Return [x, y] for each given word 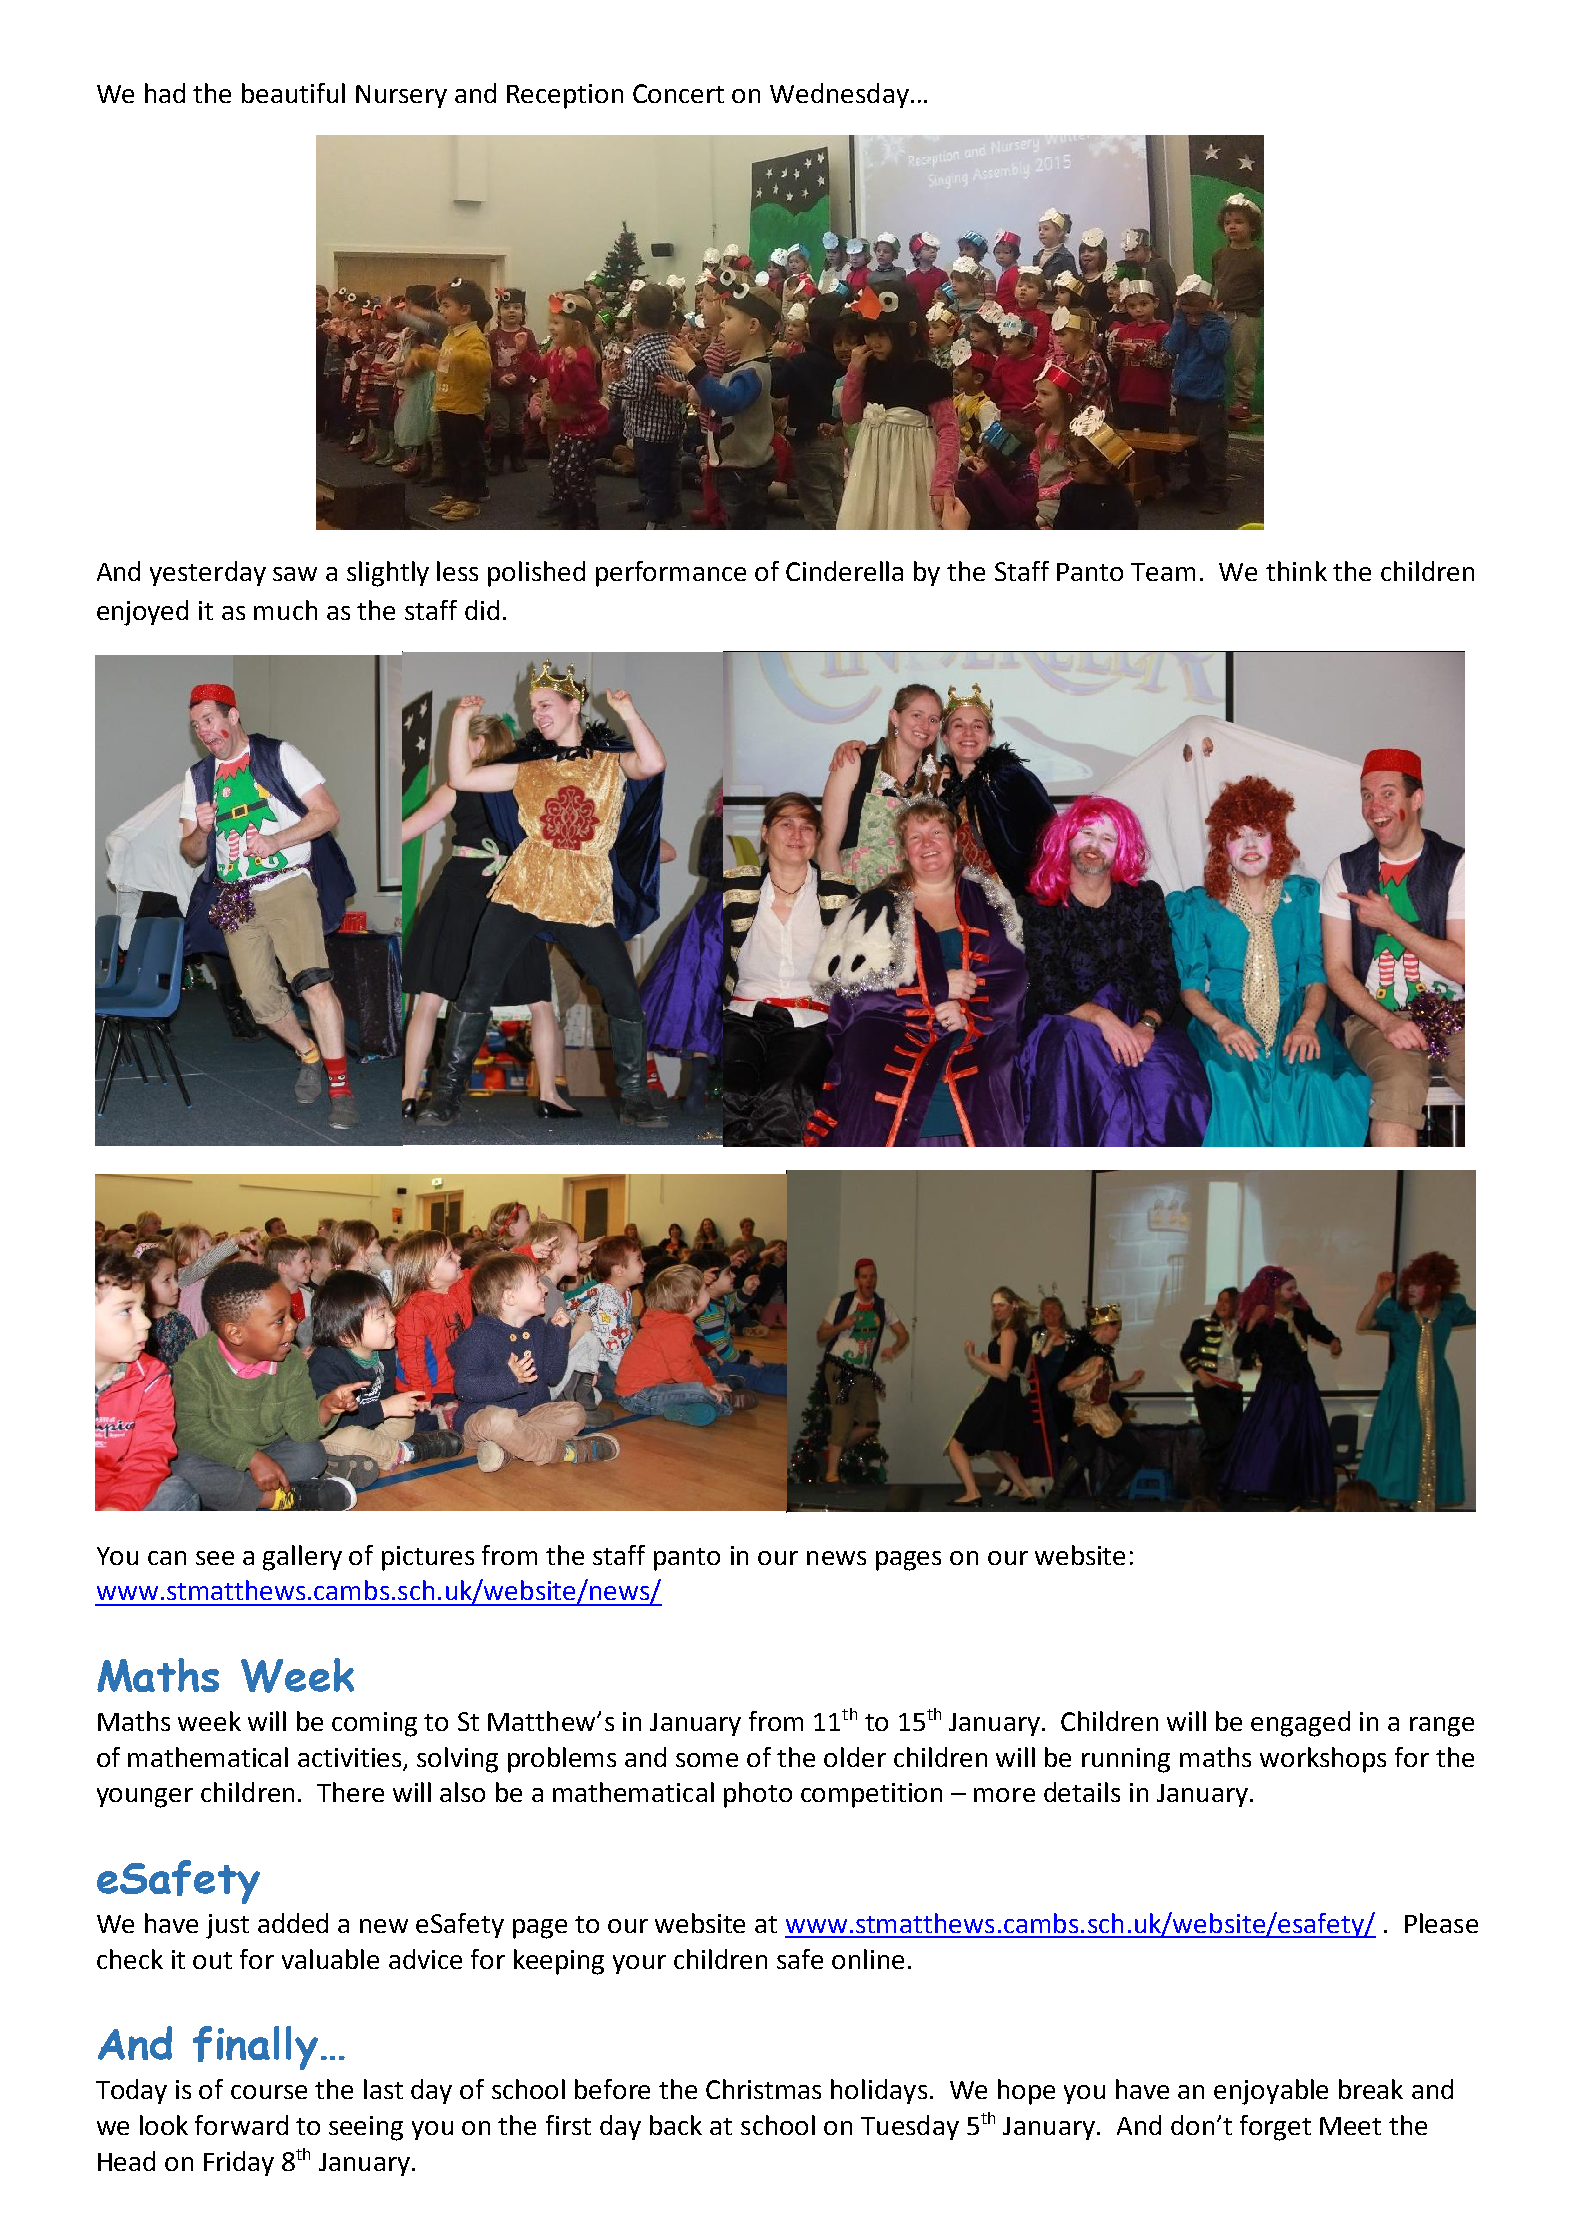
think [1296, 571]
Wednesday [839, 95]
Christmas [763, 2089]
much [285, 610]
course [269, 2092]
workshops [1323, 1760]
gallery [302, 1558]
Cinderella [844, 571]
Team [1163, 572]
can [167, 1558]
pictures [428, 1558]
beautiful [293, 93]
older [855, 1757]
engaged [1300, 1724]
